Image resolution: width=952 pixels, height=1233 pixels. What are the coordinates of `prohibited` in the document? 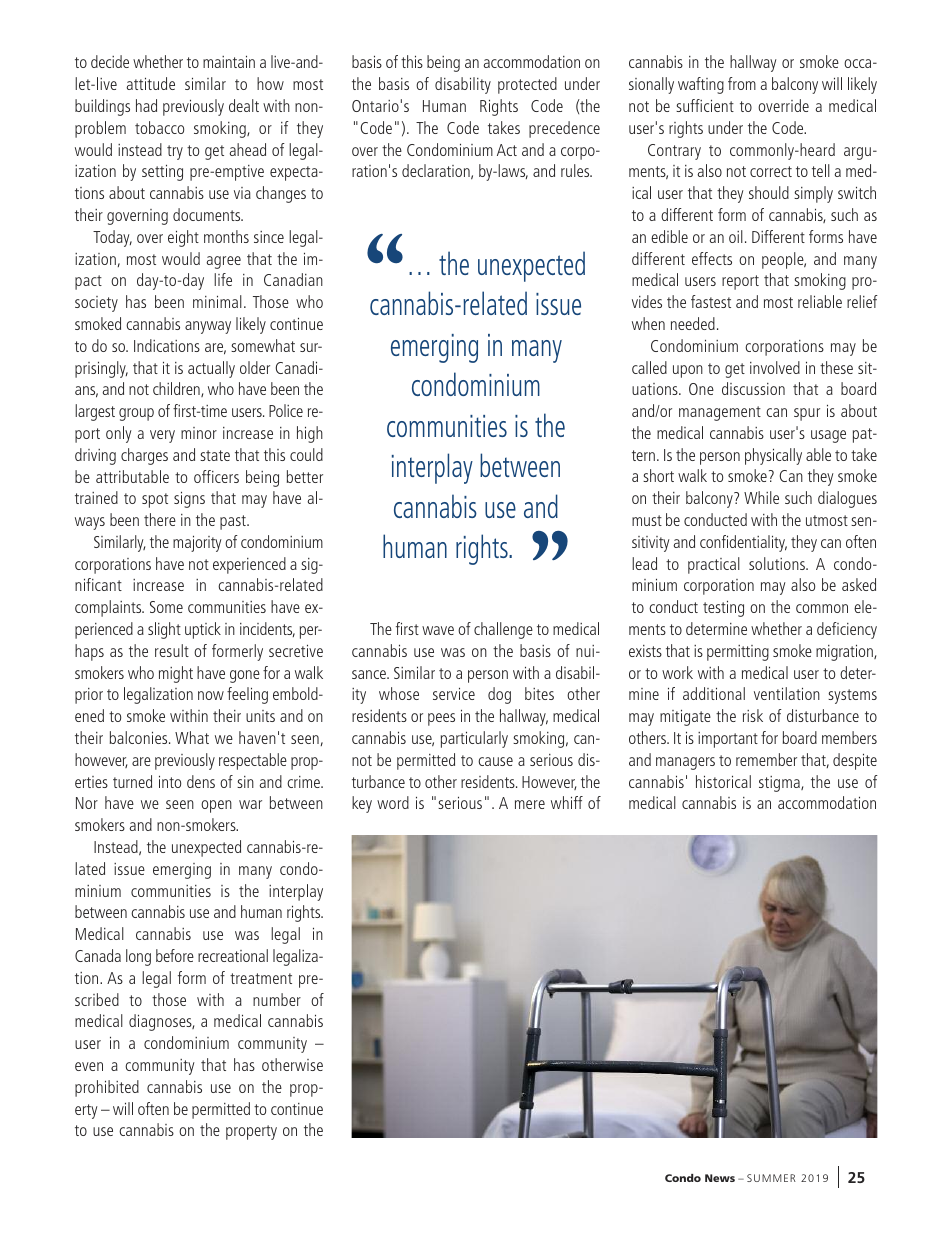 It's located at (107, 1088).
